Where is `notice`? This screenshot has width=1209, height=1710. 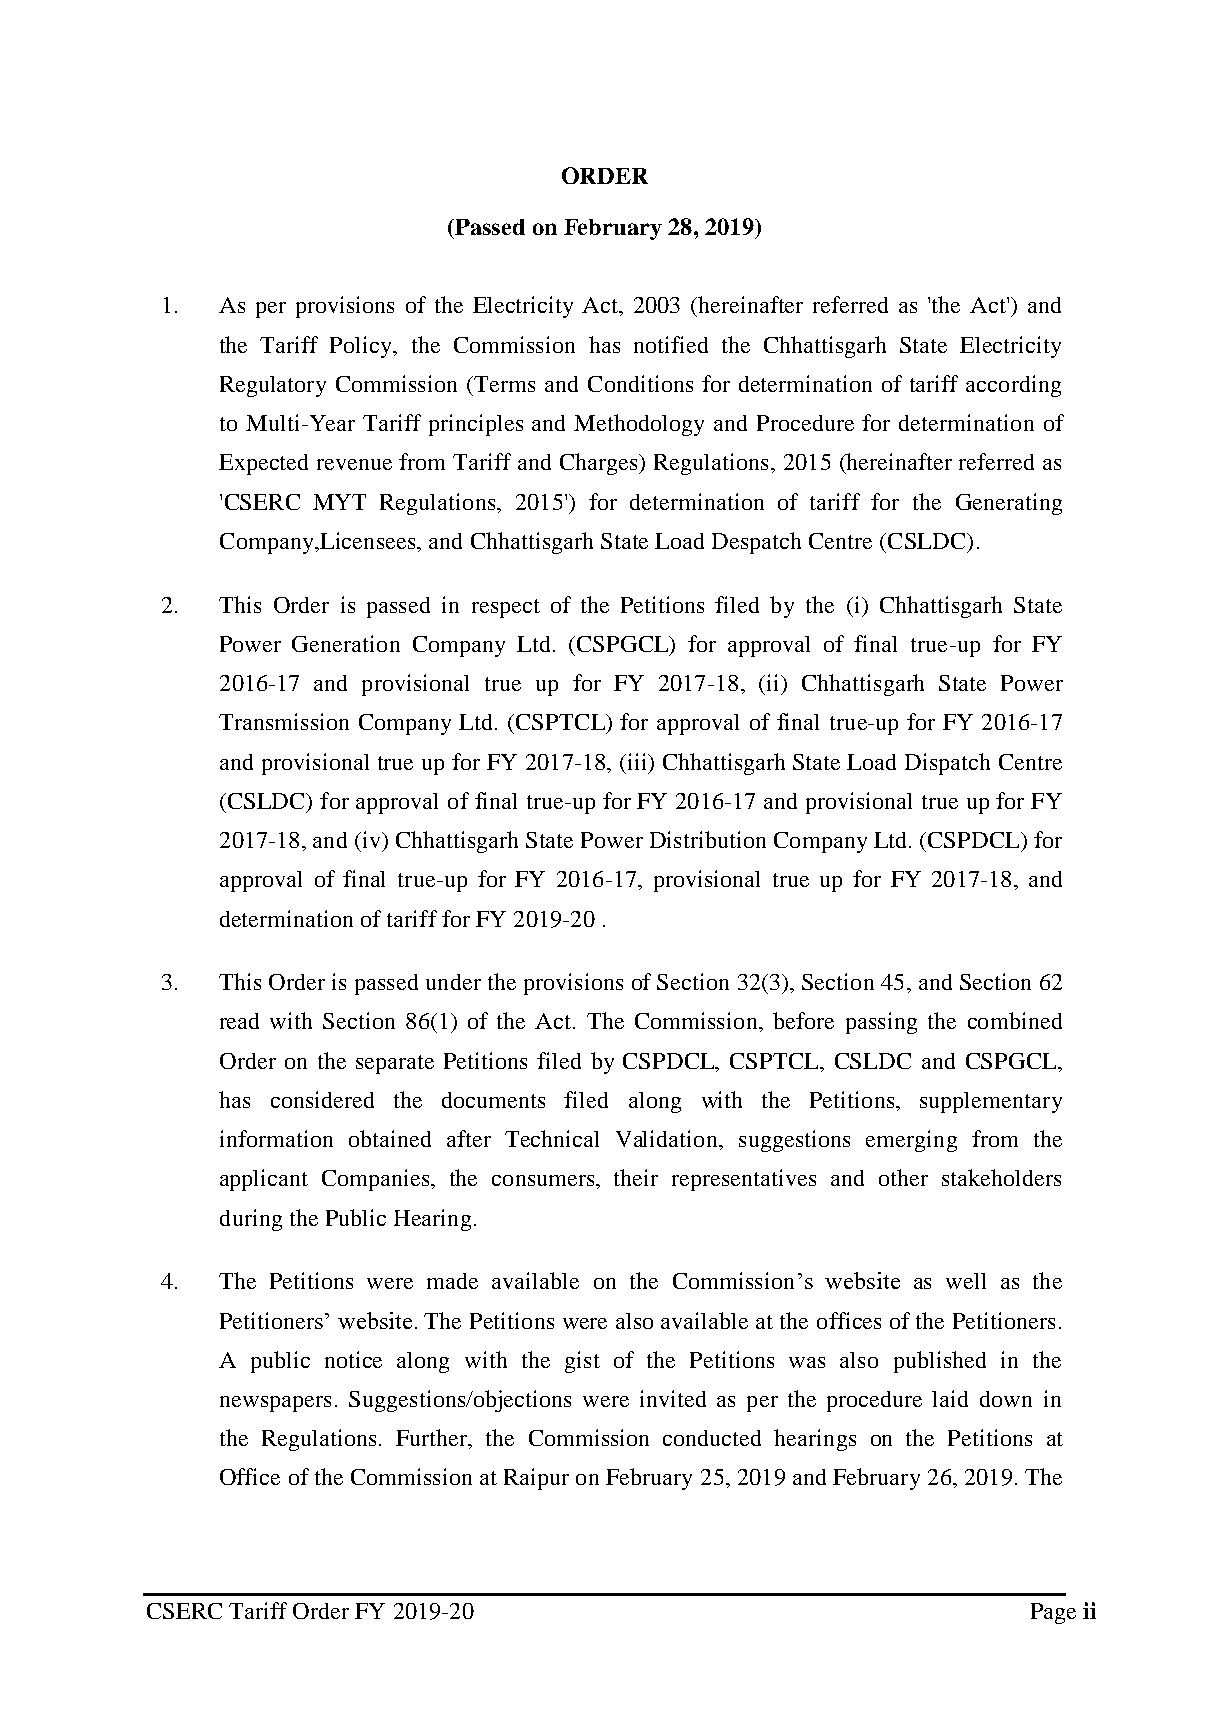 notice is located at coordinates (353, 1359).
